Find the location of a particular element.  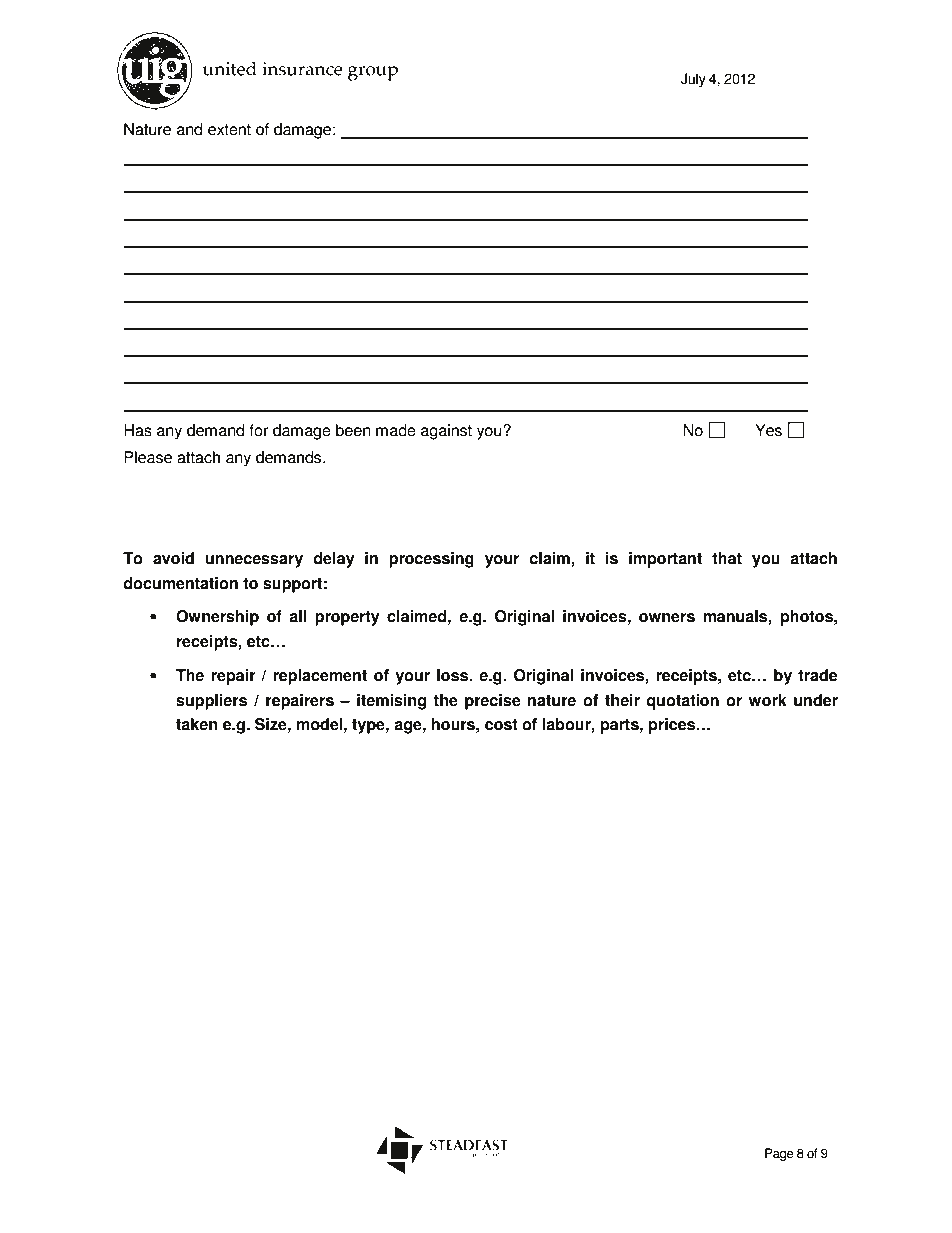

Yes is located at coordinates (768, 430).
